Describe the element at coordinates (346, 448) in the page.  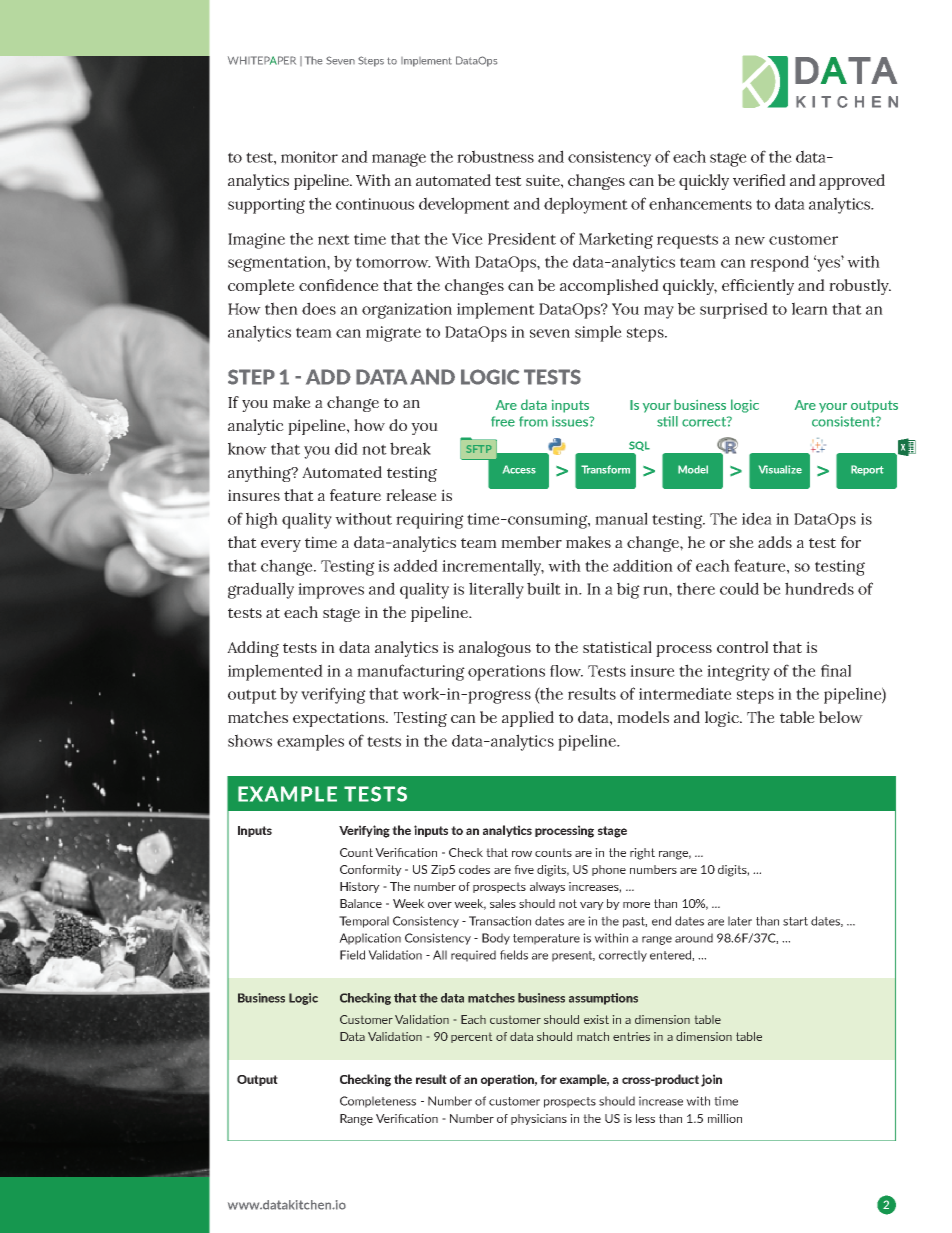
I see `did` at that location.
